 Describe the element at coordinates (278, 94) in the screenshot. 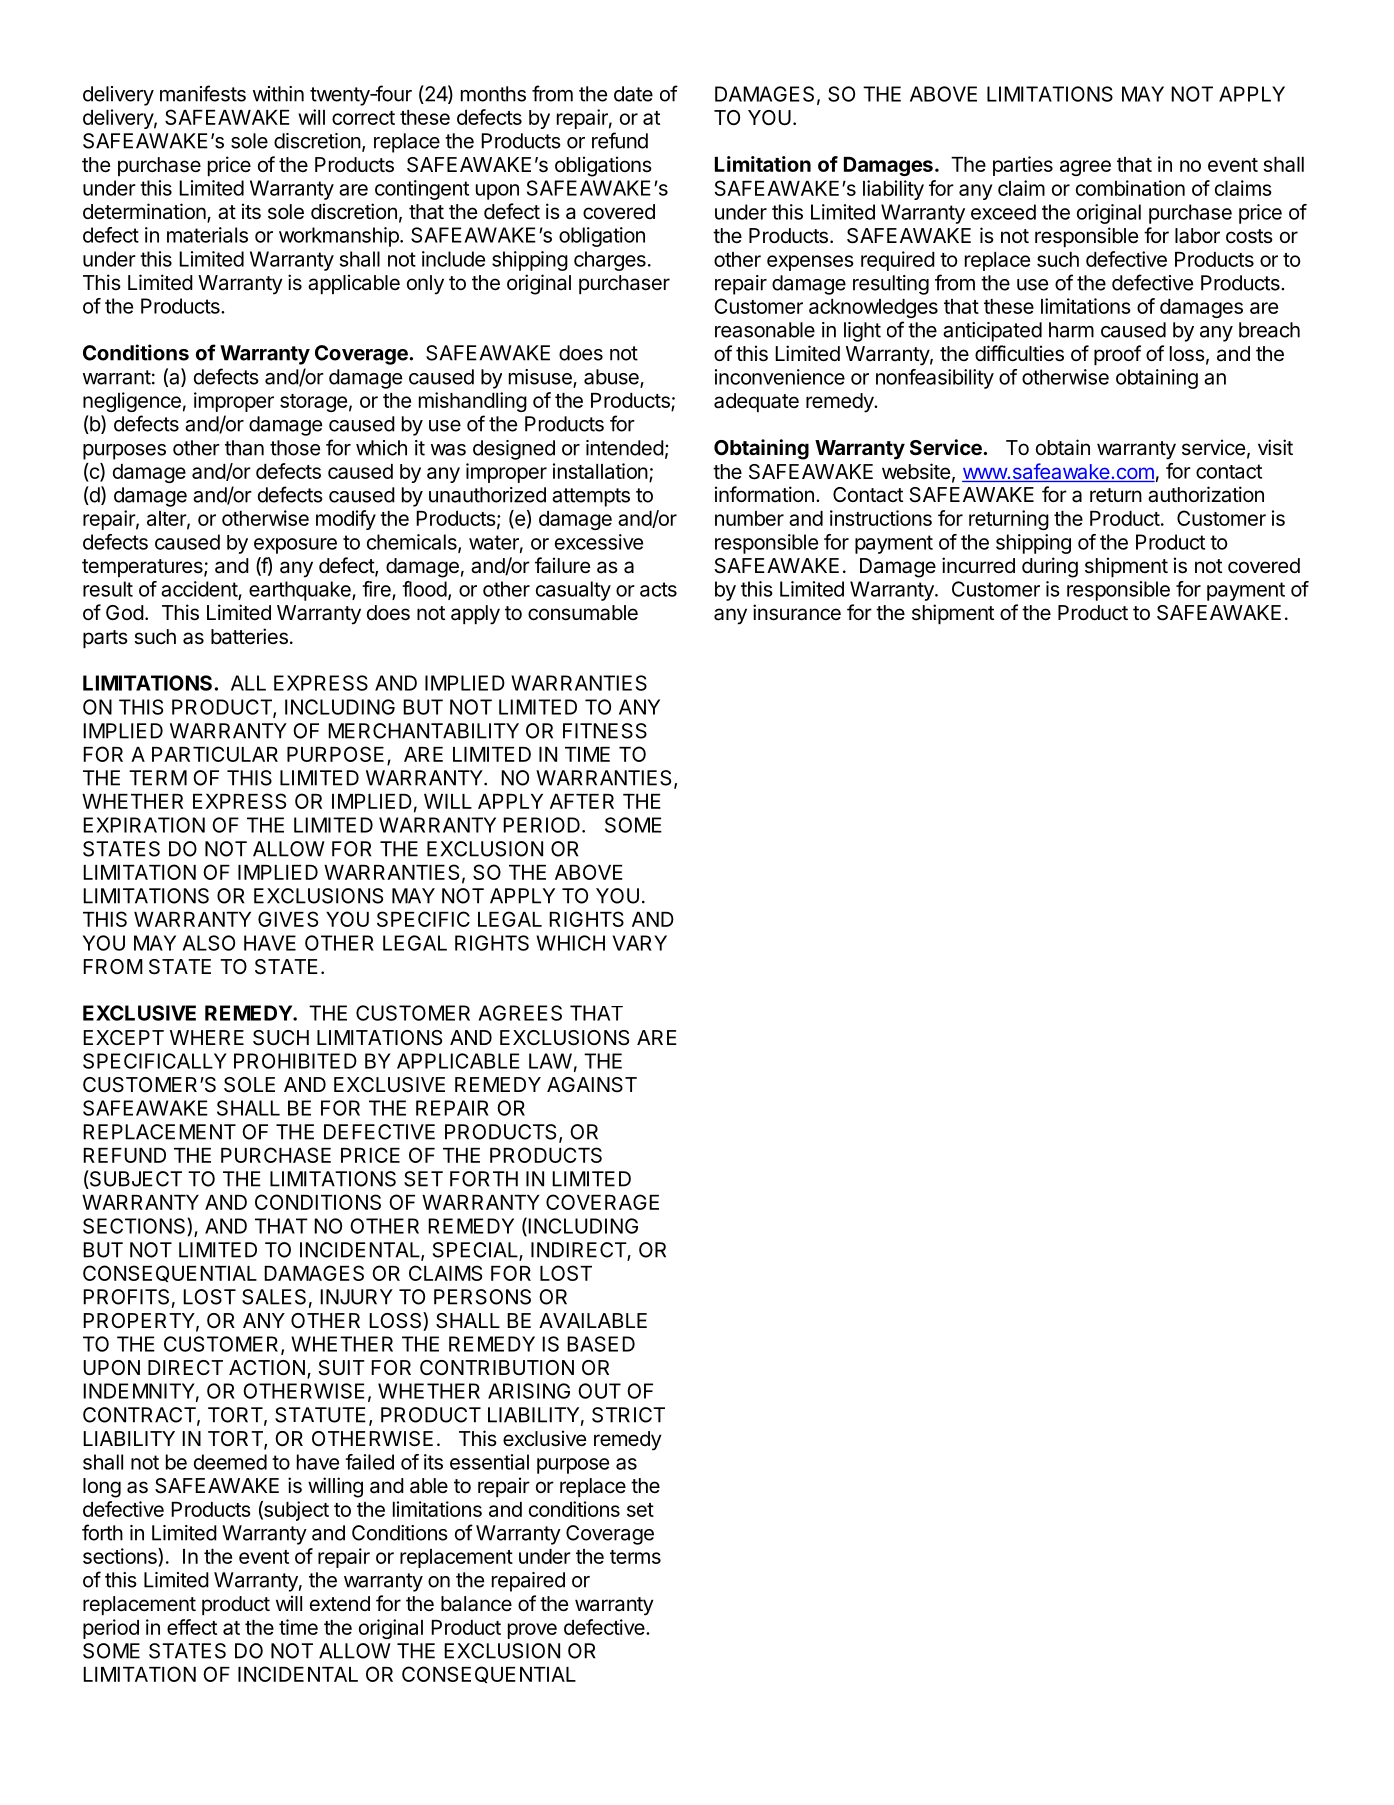

I see `within` at that location.
